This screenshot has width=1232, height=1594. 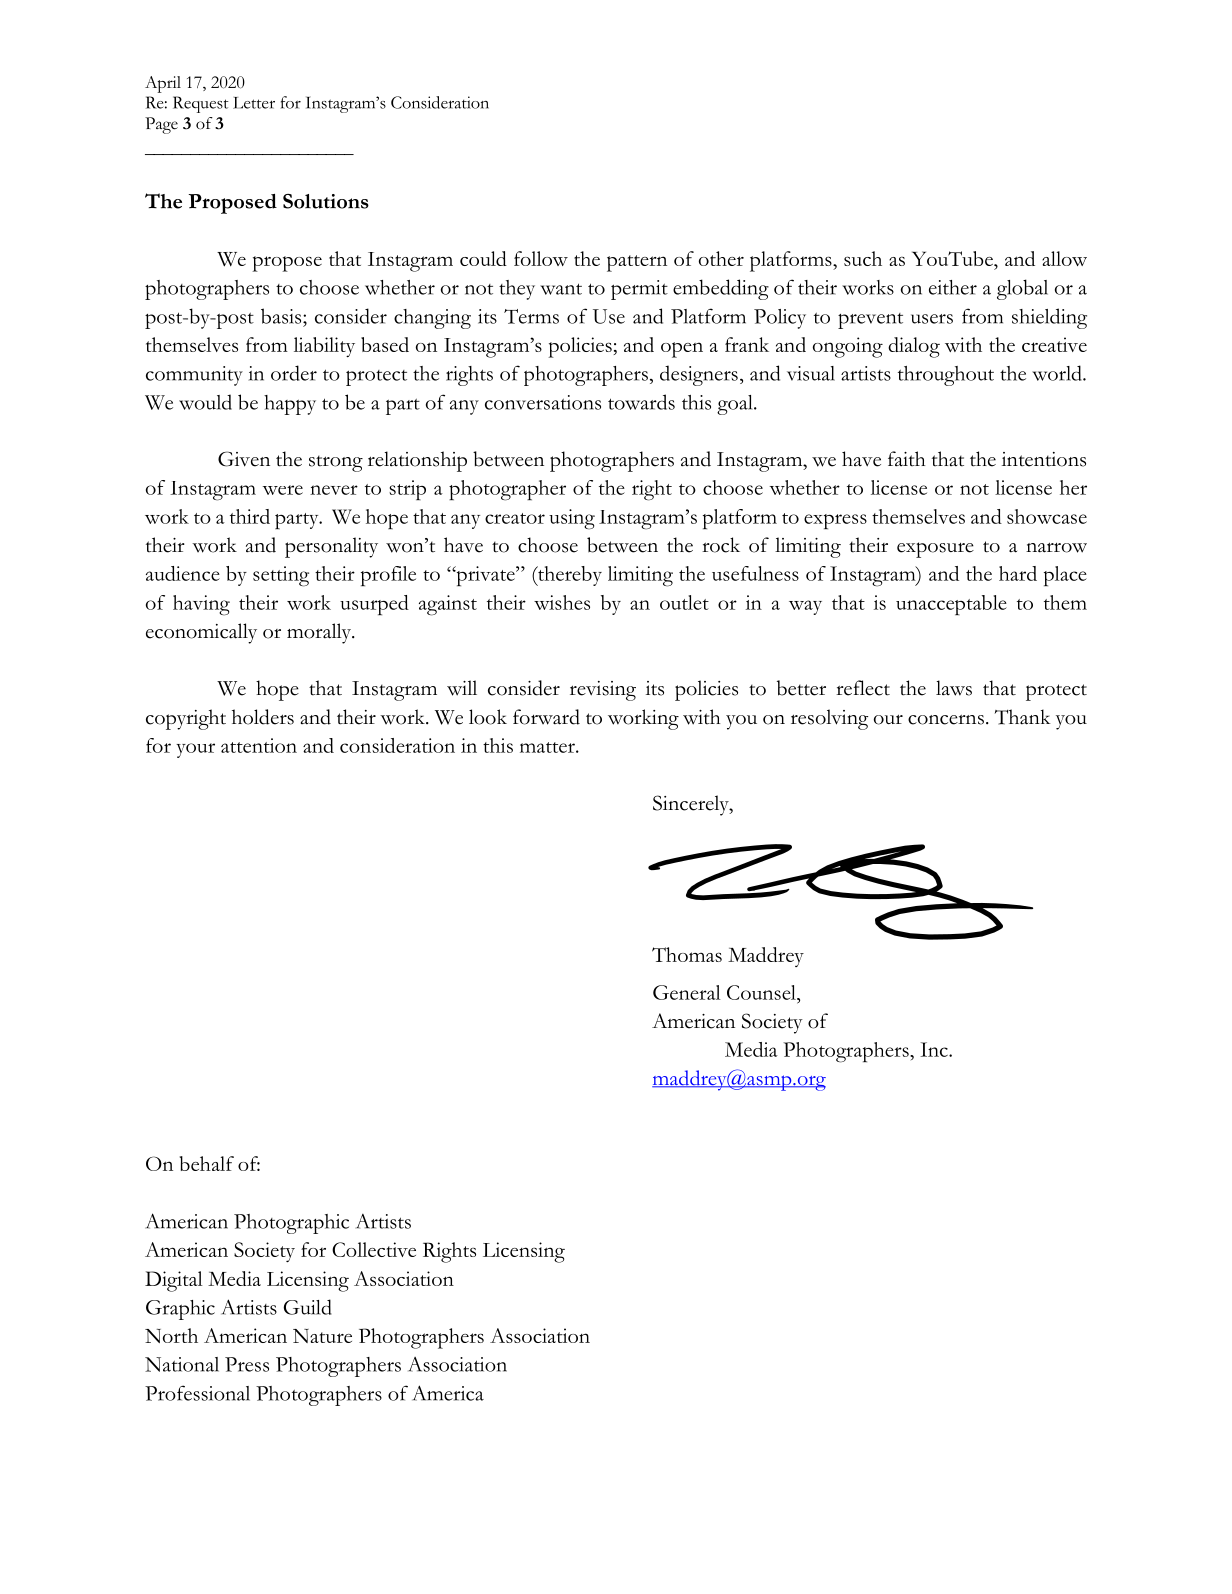 I want to click on Letter, so click(x=254, y=103).
